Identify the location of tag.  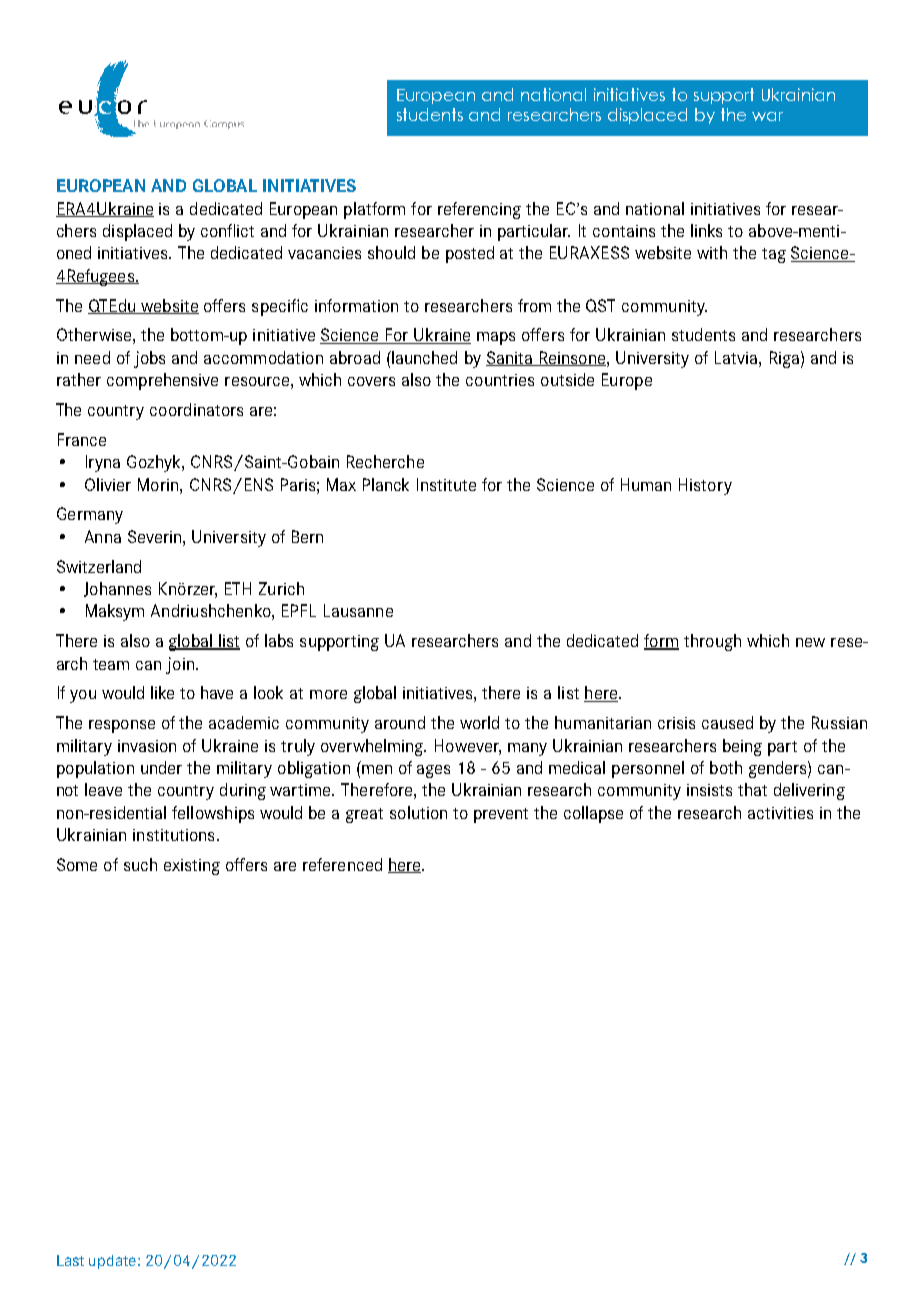
(774, 255).
